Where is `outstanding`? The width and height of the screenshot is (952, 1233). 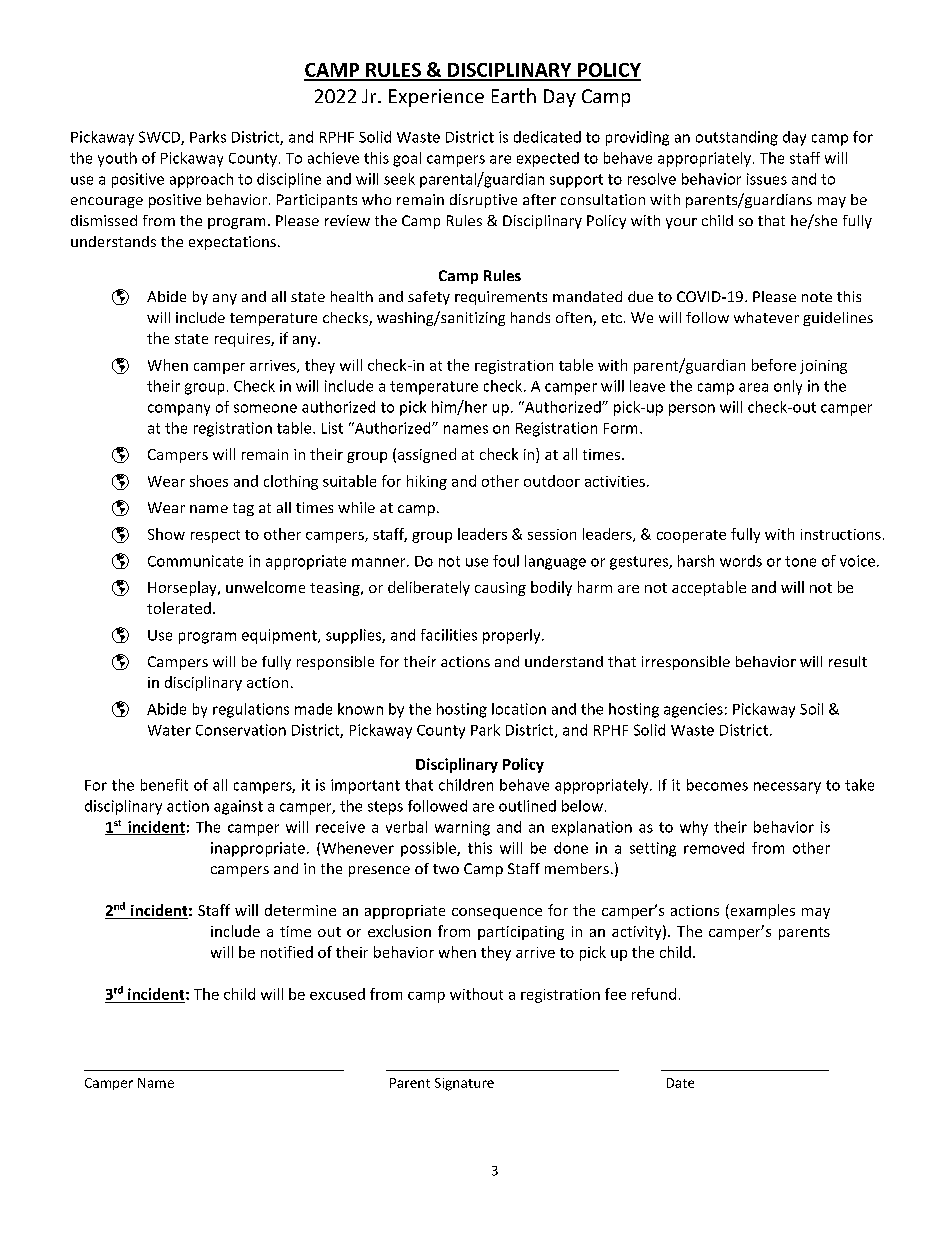 outstanding is located at coordinates (737, 138).
